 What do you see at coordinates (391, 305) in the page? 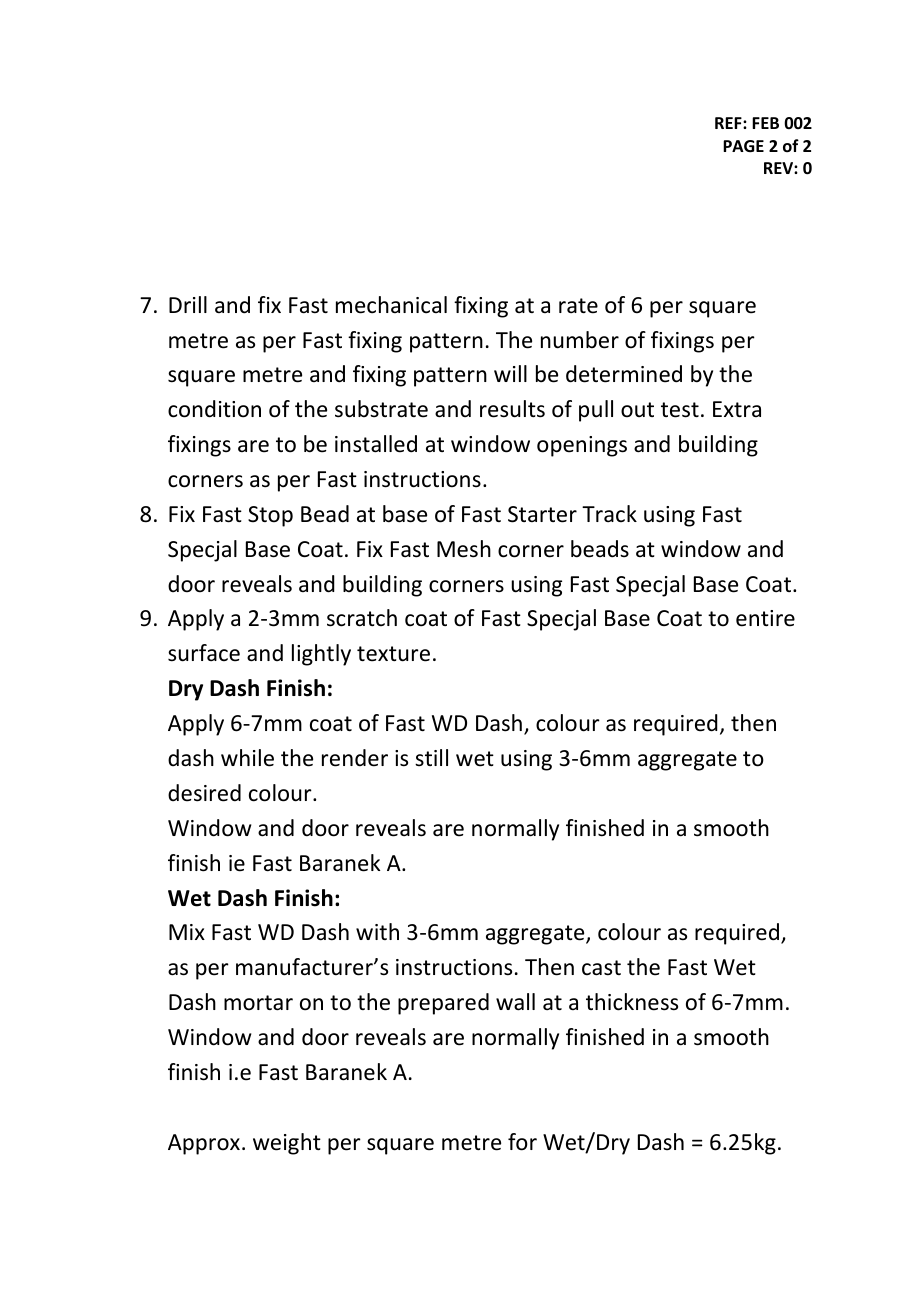
I see `mechanical` at bounding box center [391, 305].
